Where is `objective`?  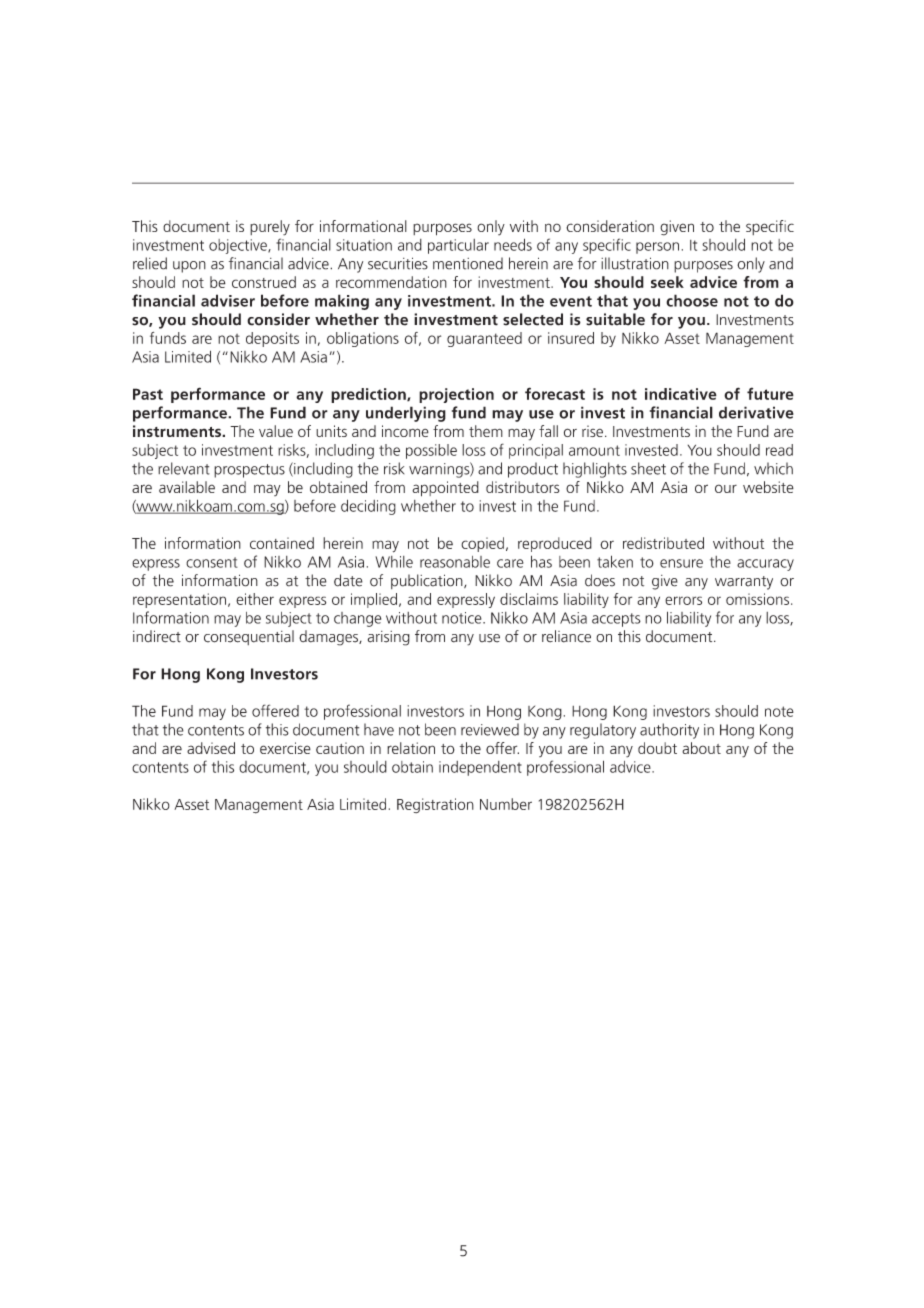
objective is located at coordinates (239, 246).
